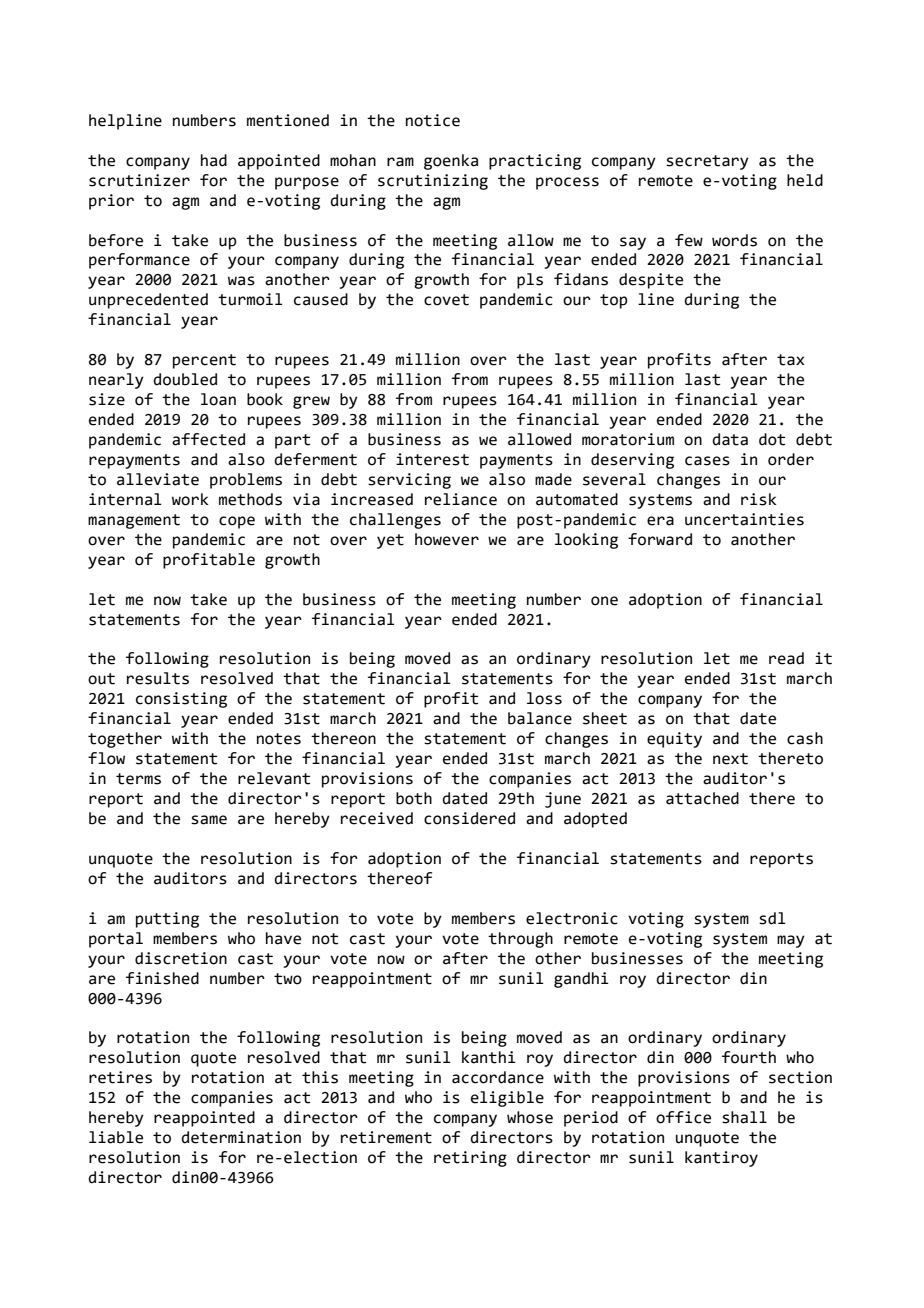 This document has width=924, height=1308. I want to click on uncertainties, so click(744, 519).
